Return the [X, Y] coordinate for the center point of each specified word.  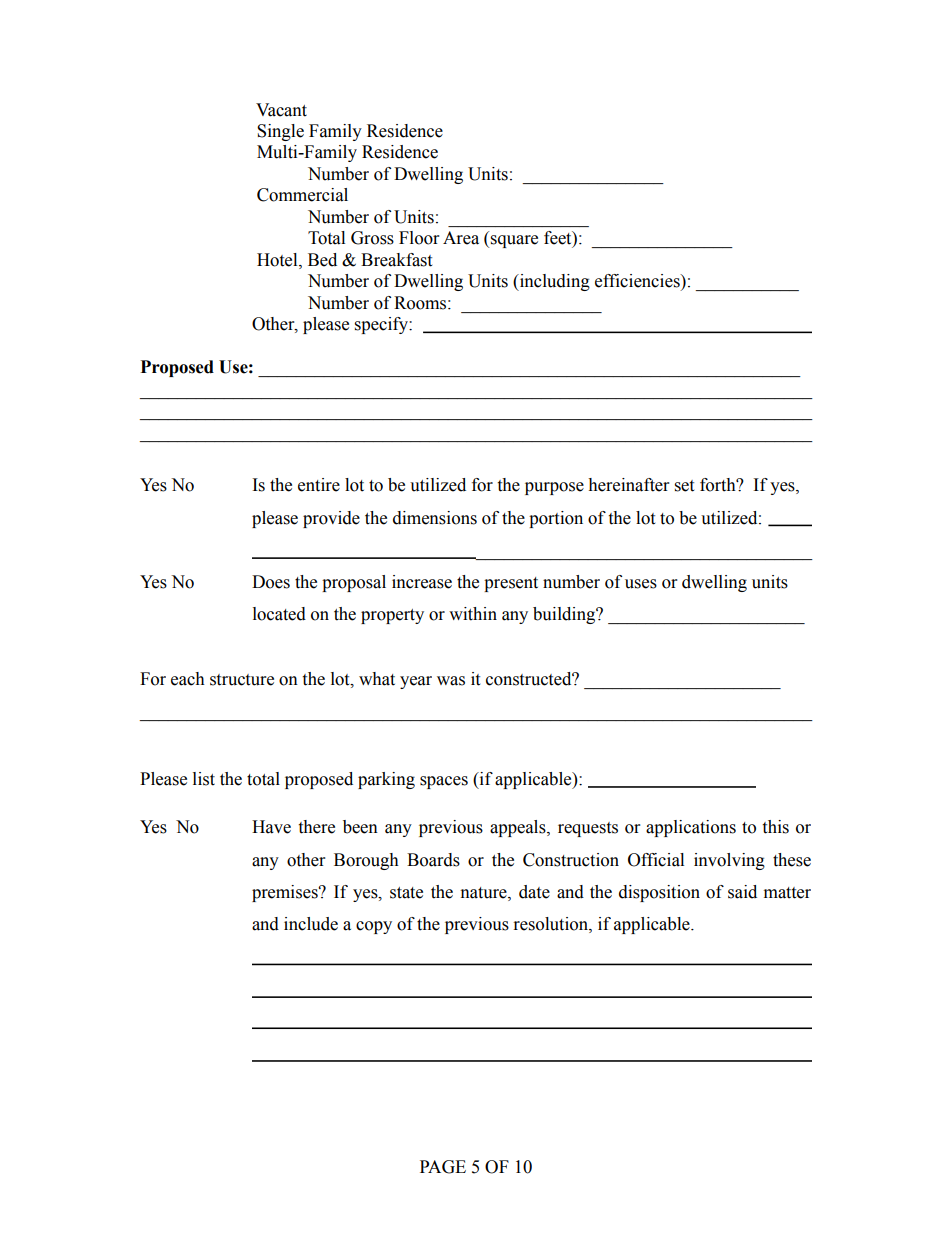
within [473, 614]
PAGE [443, 1167]
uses [641, 584]
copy [374, 927]
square [514, 241]
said [742, 892]
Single [280, 132]
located [279, 614]
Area [461, 238]
